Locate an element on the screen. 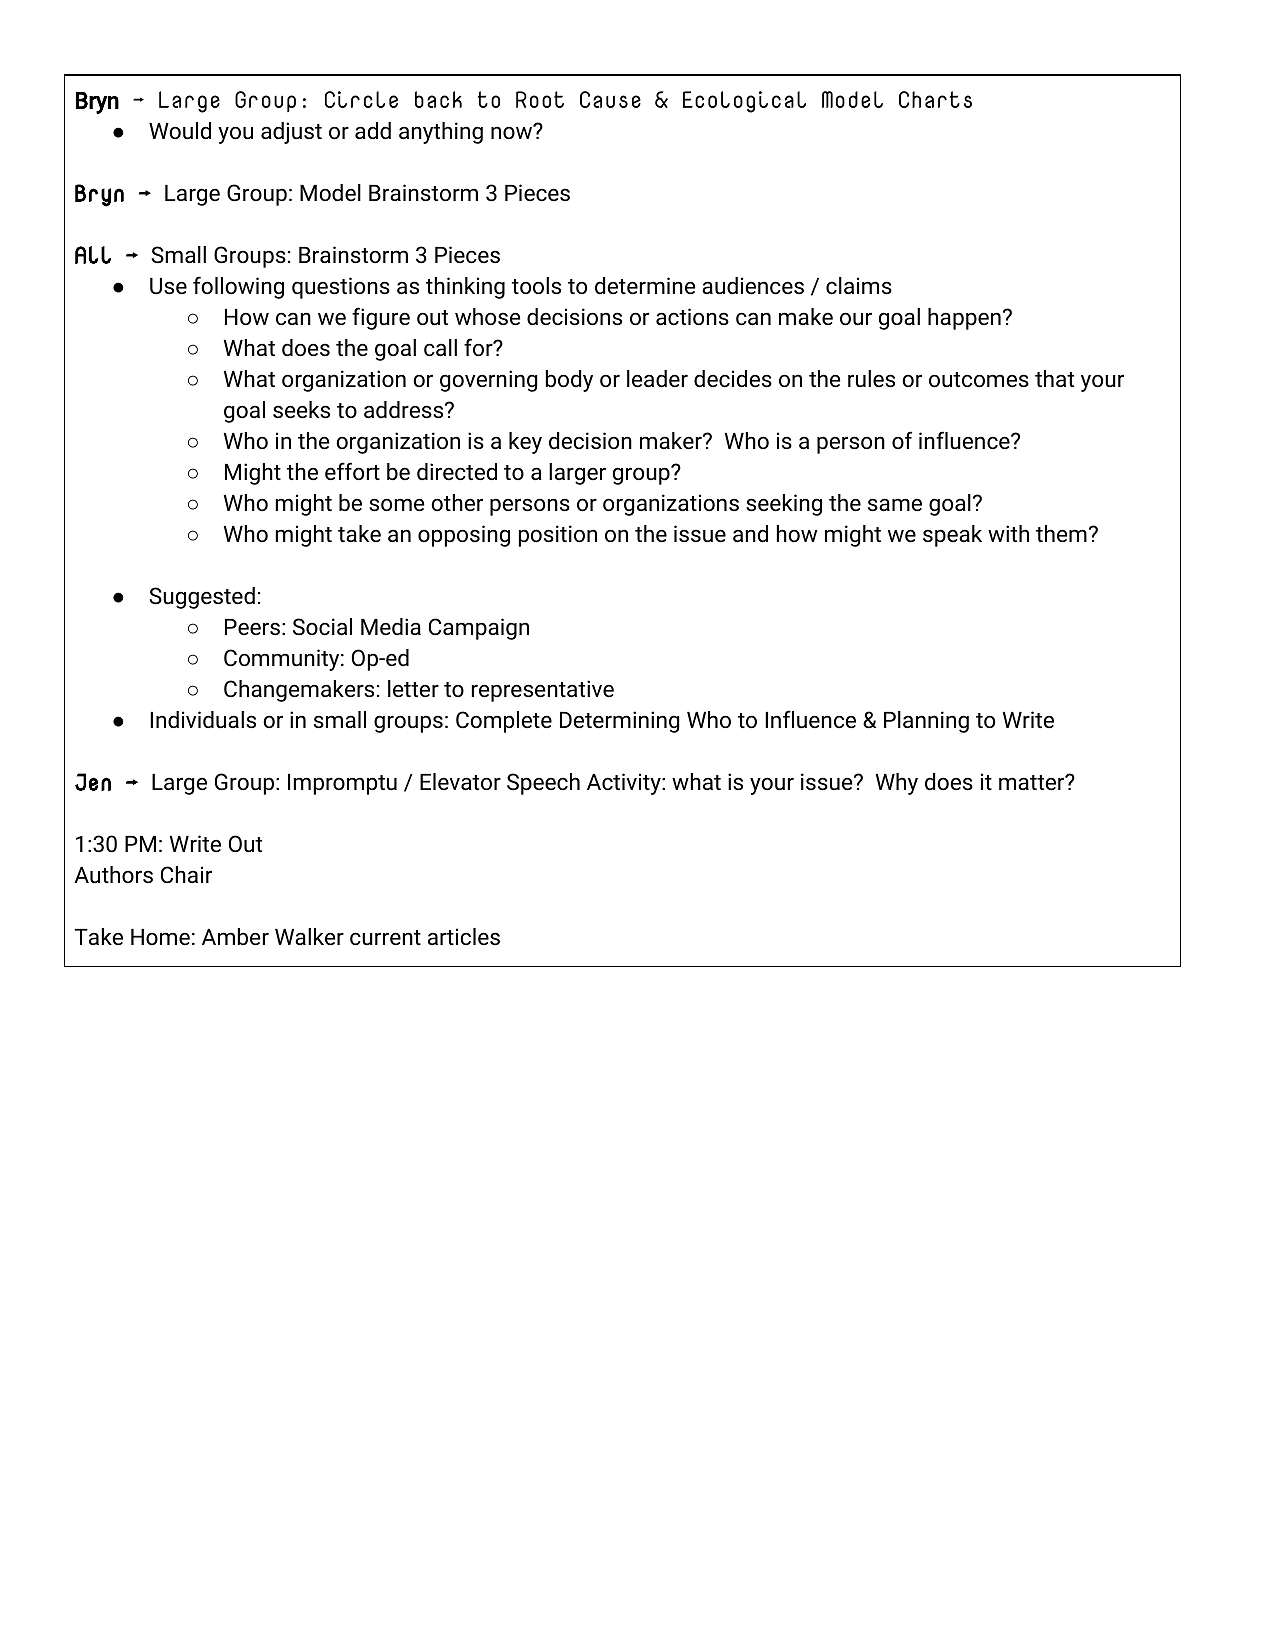 The image size is (1265, 1637). Charts is located at coordinates (935, 99).
